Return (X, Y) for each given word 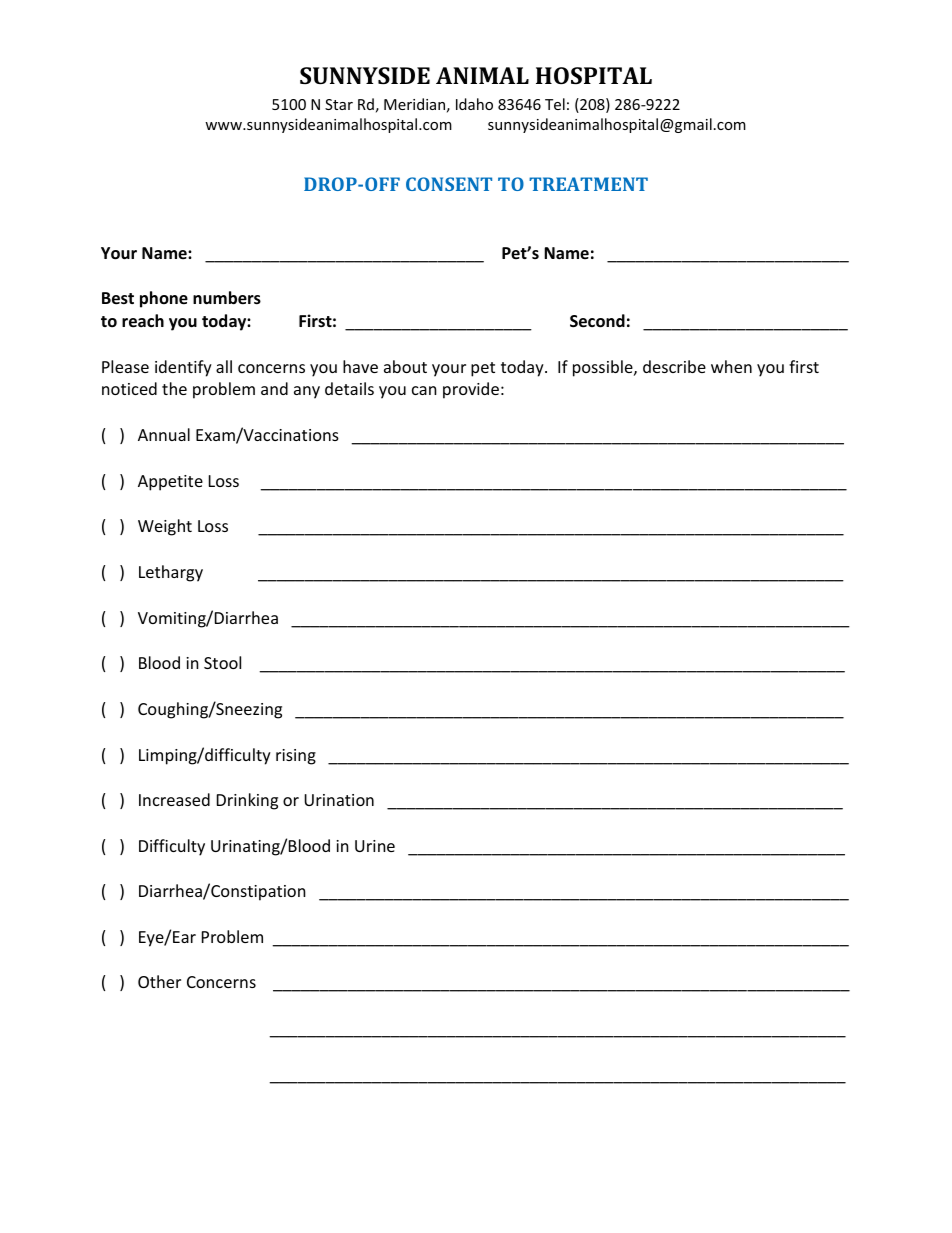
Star (339, 104)
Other (159, 981)
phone (164, 299)
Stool (222, 662)
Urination (339, 800)
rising (296, 757)
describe (674, 366)
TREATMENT (588, 184)
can (424, 390)
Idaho (474, 104)
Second (597, 321)
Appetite (170, 483)
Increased (174, 799)
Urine (375, 846)
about (405, 366)
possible (604, 368)
